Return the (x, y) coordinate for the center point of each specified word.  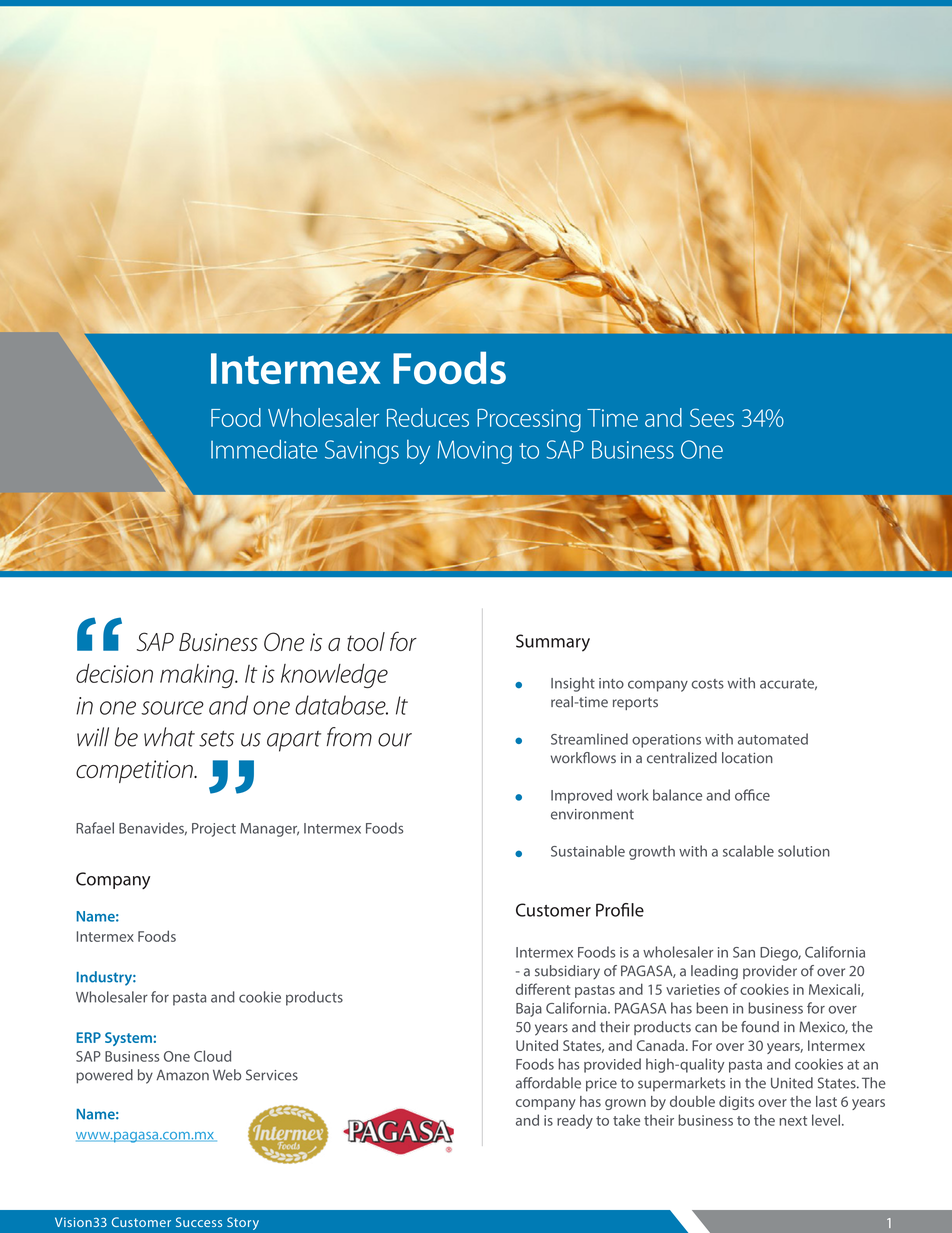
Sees (712, 417)
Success (199, 1222)
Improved (581, 796)
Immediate (264, 449)
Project (214, 830)
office (752, 795)
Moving (474, 452)
